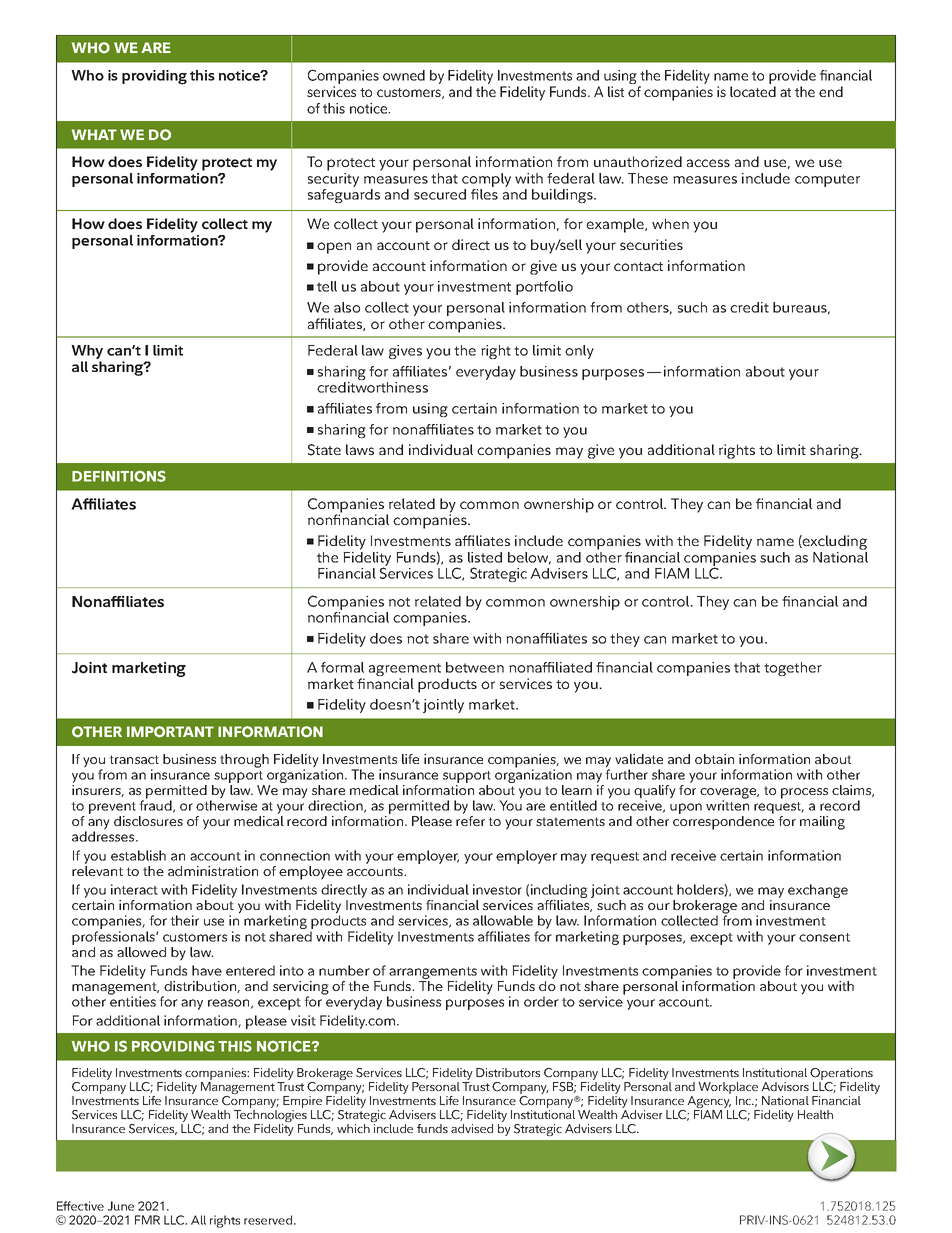 The height and width of the screenshot is (1233, 952). Describe the element at coordinates (579, 352) in the screenshot. I see `only` at that location.
